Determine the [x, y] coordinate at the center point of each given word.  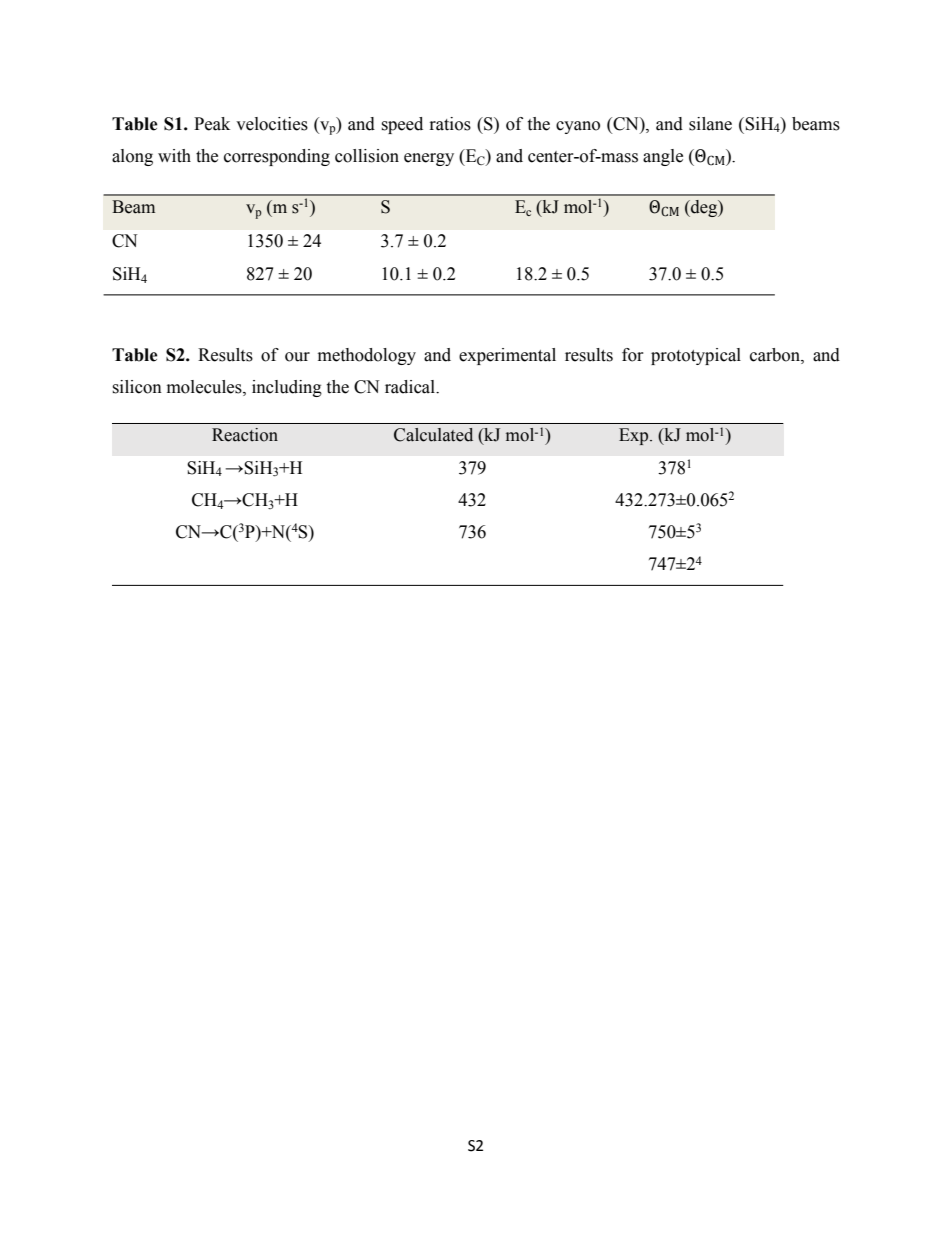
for [633, 355]
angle [663, 157]
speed [402, 125]
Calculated [433, 435]
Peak [212, 124]
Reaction [245, 435]
